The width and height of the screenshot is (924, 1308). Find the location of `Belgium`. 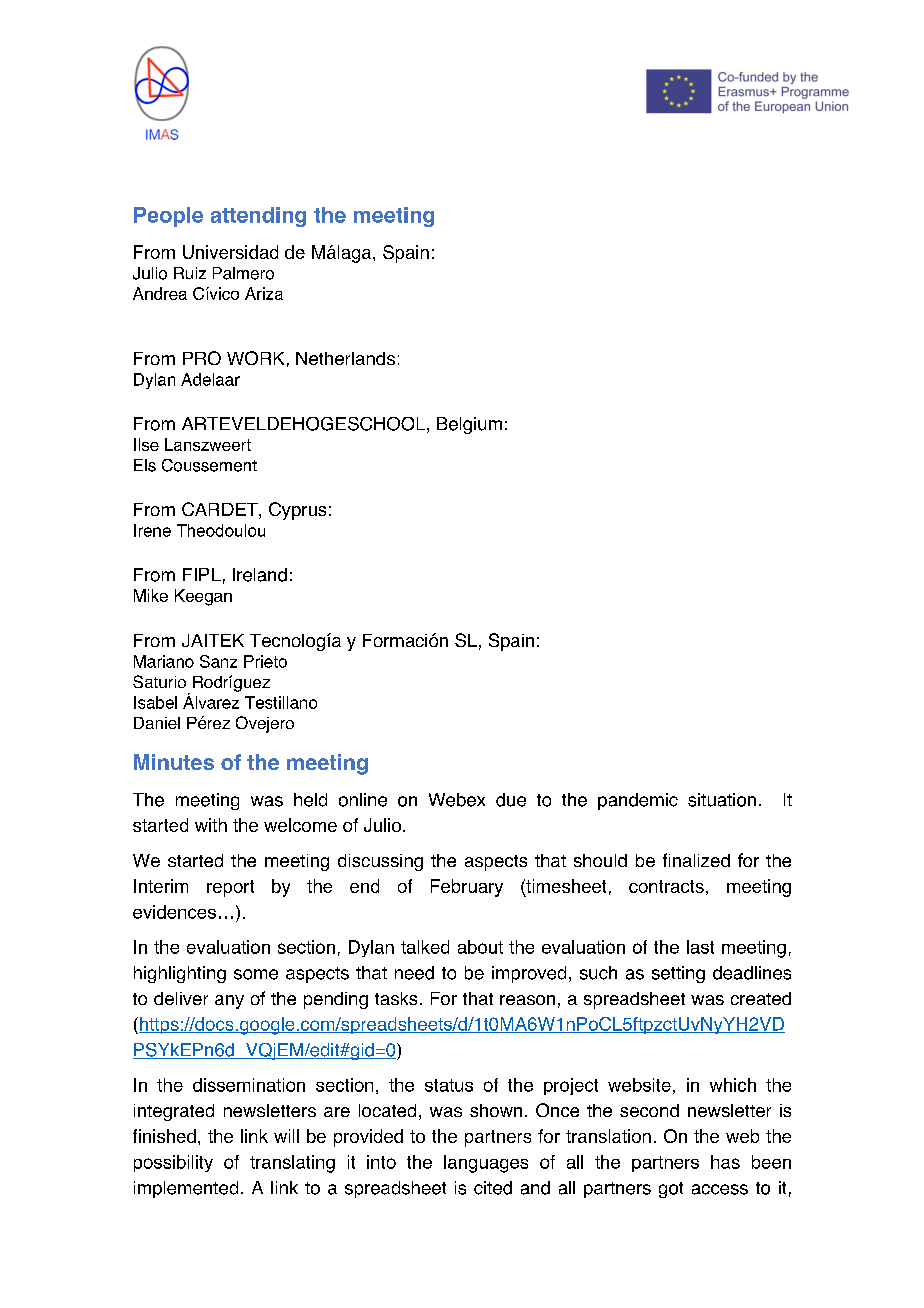

Belgium is located at coordinates (469, 425).
